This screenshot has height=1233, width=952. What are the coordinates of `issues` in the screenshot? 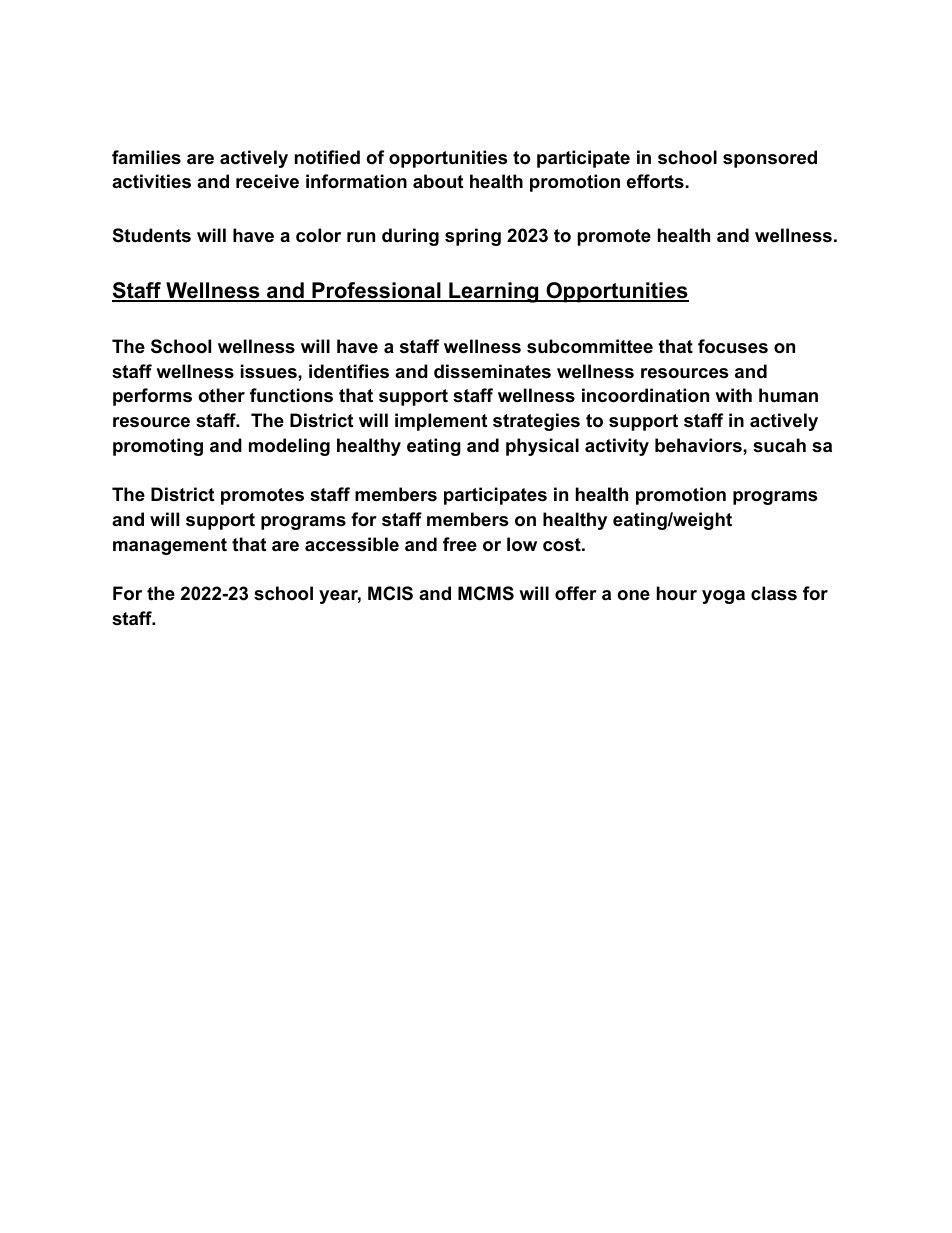 It's located at (270, 371).
